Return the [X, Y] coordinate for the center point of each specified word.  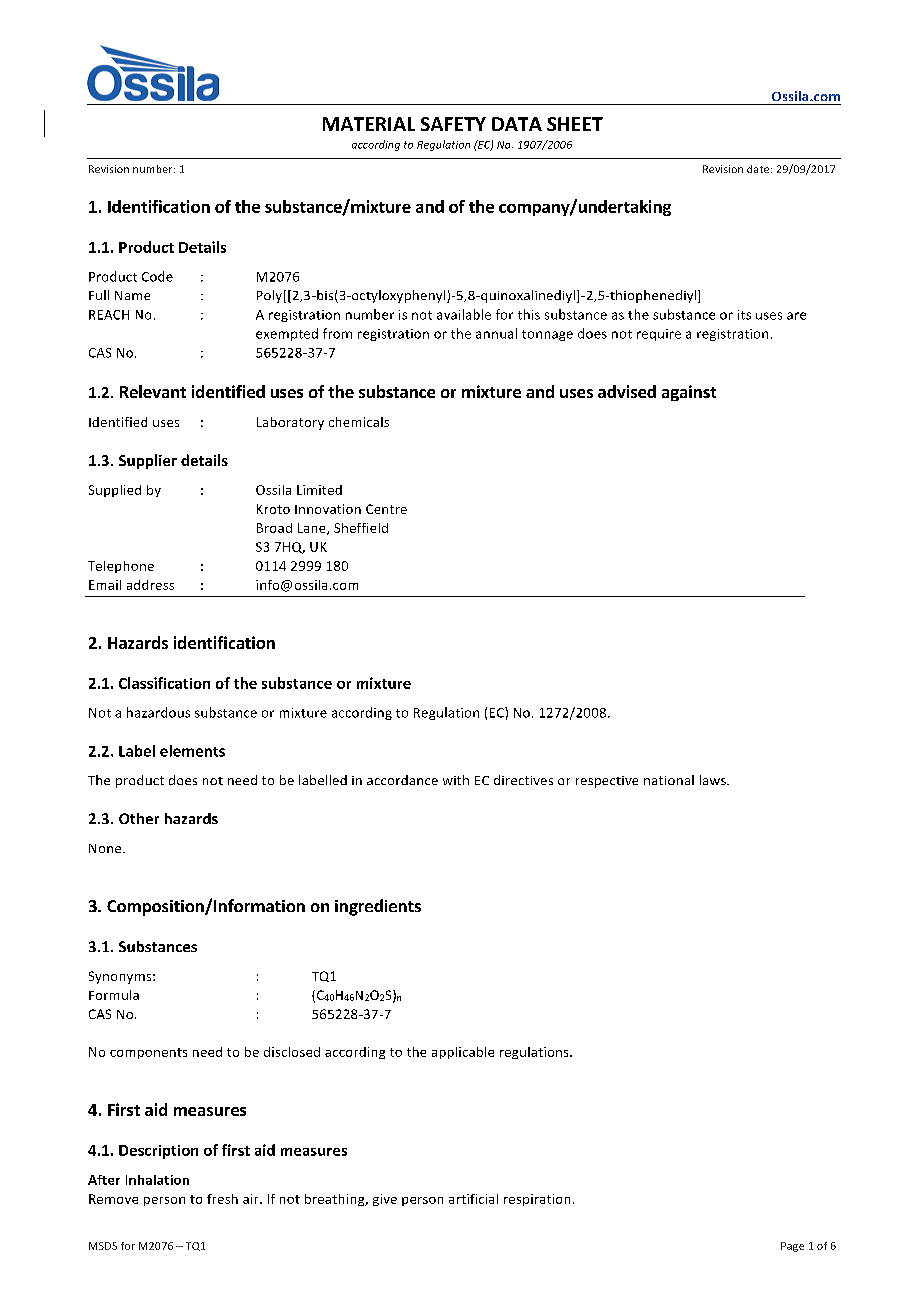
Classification [164, 683]
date [759, 169]
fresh [222, 1199]
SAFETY [453, 124]
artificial [473, 1199]
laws [714, 780]
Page [792, 1247]
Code [157, 276]
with [456, 780]
